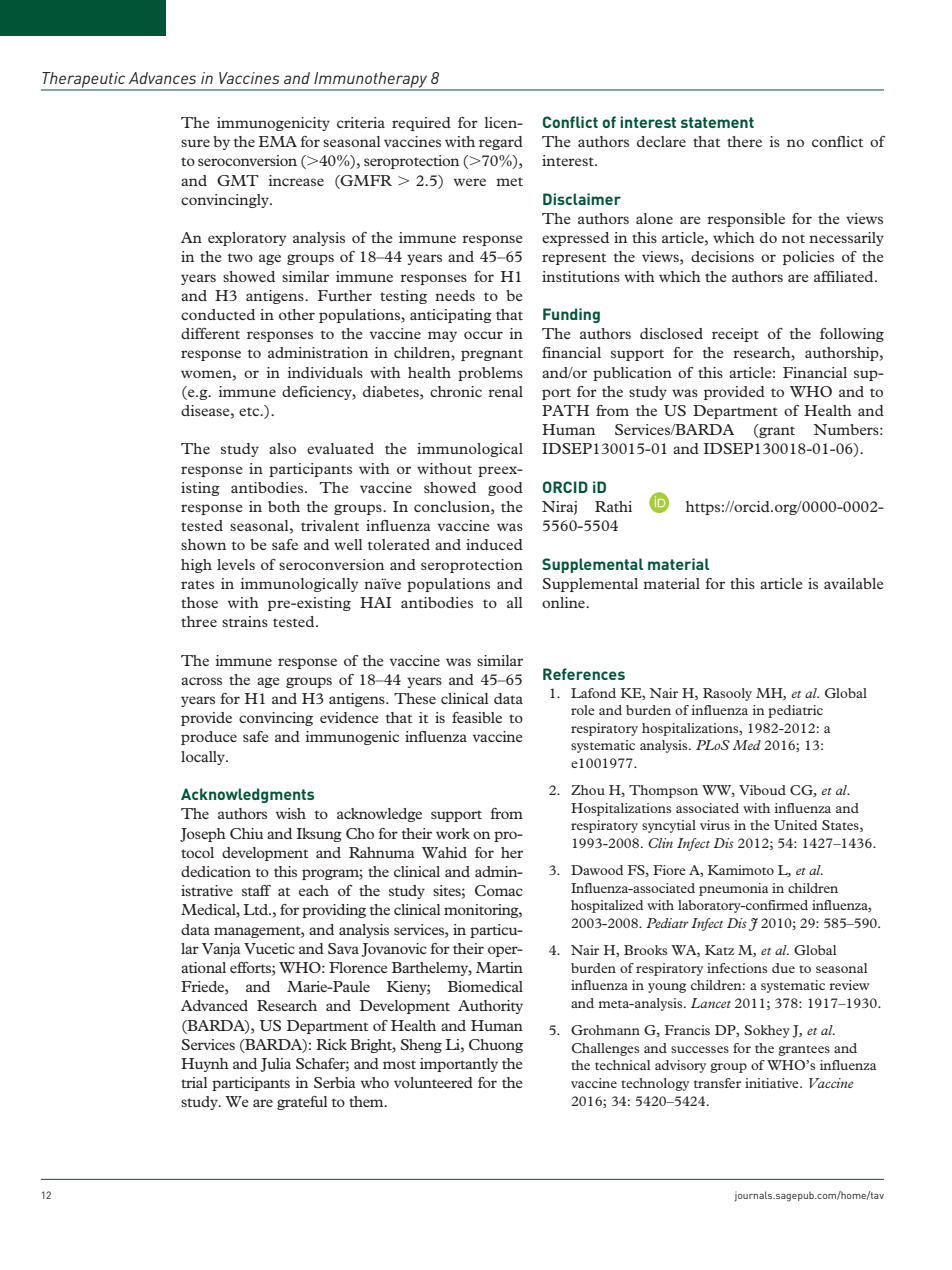  I want to click on United, so click(795, 825).
